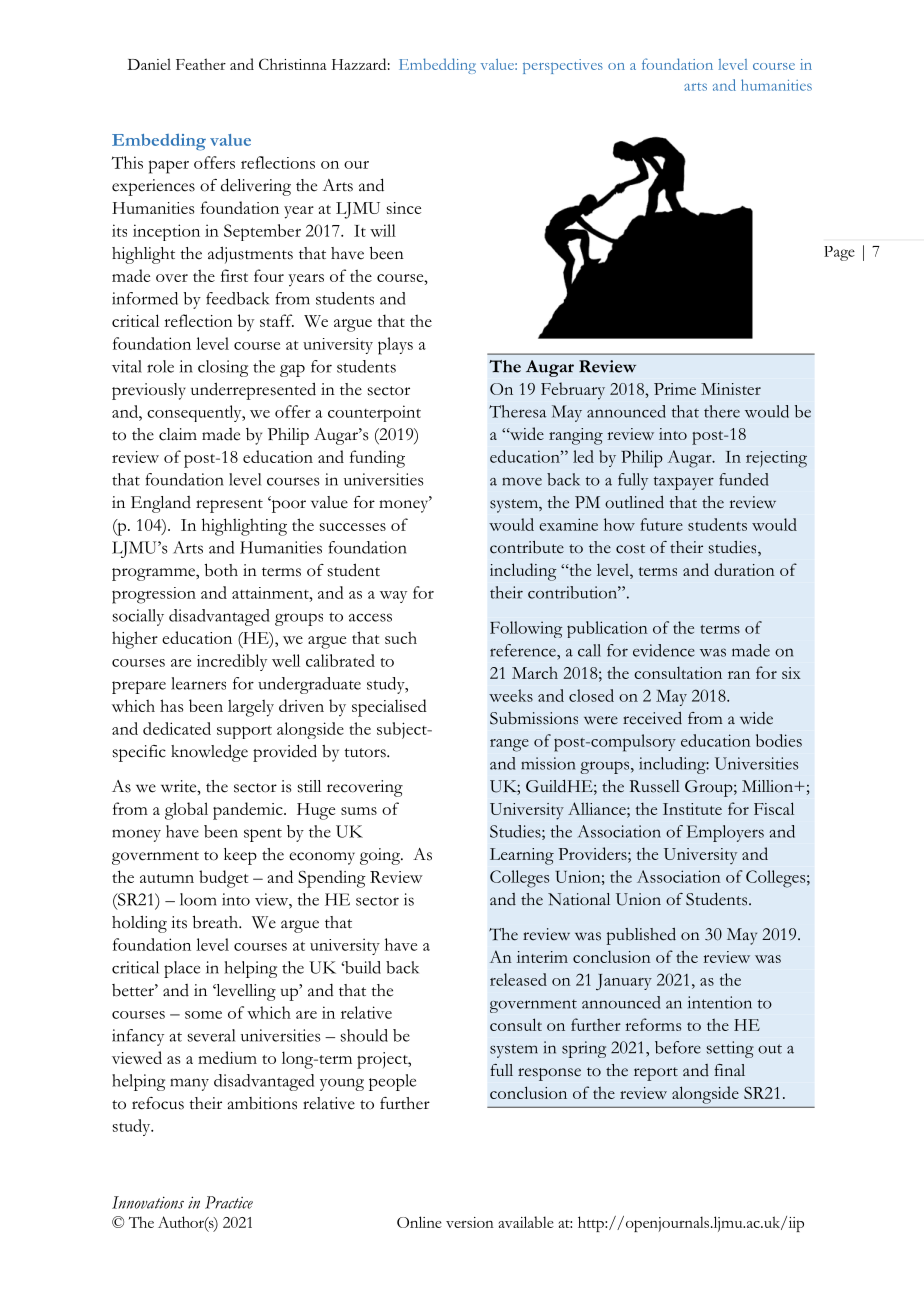 The width and height of the document is (924, 1308). Describe the element at coordinates (791, 673) in the document. I see `six` at that location.
